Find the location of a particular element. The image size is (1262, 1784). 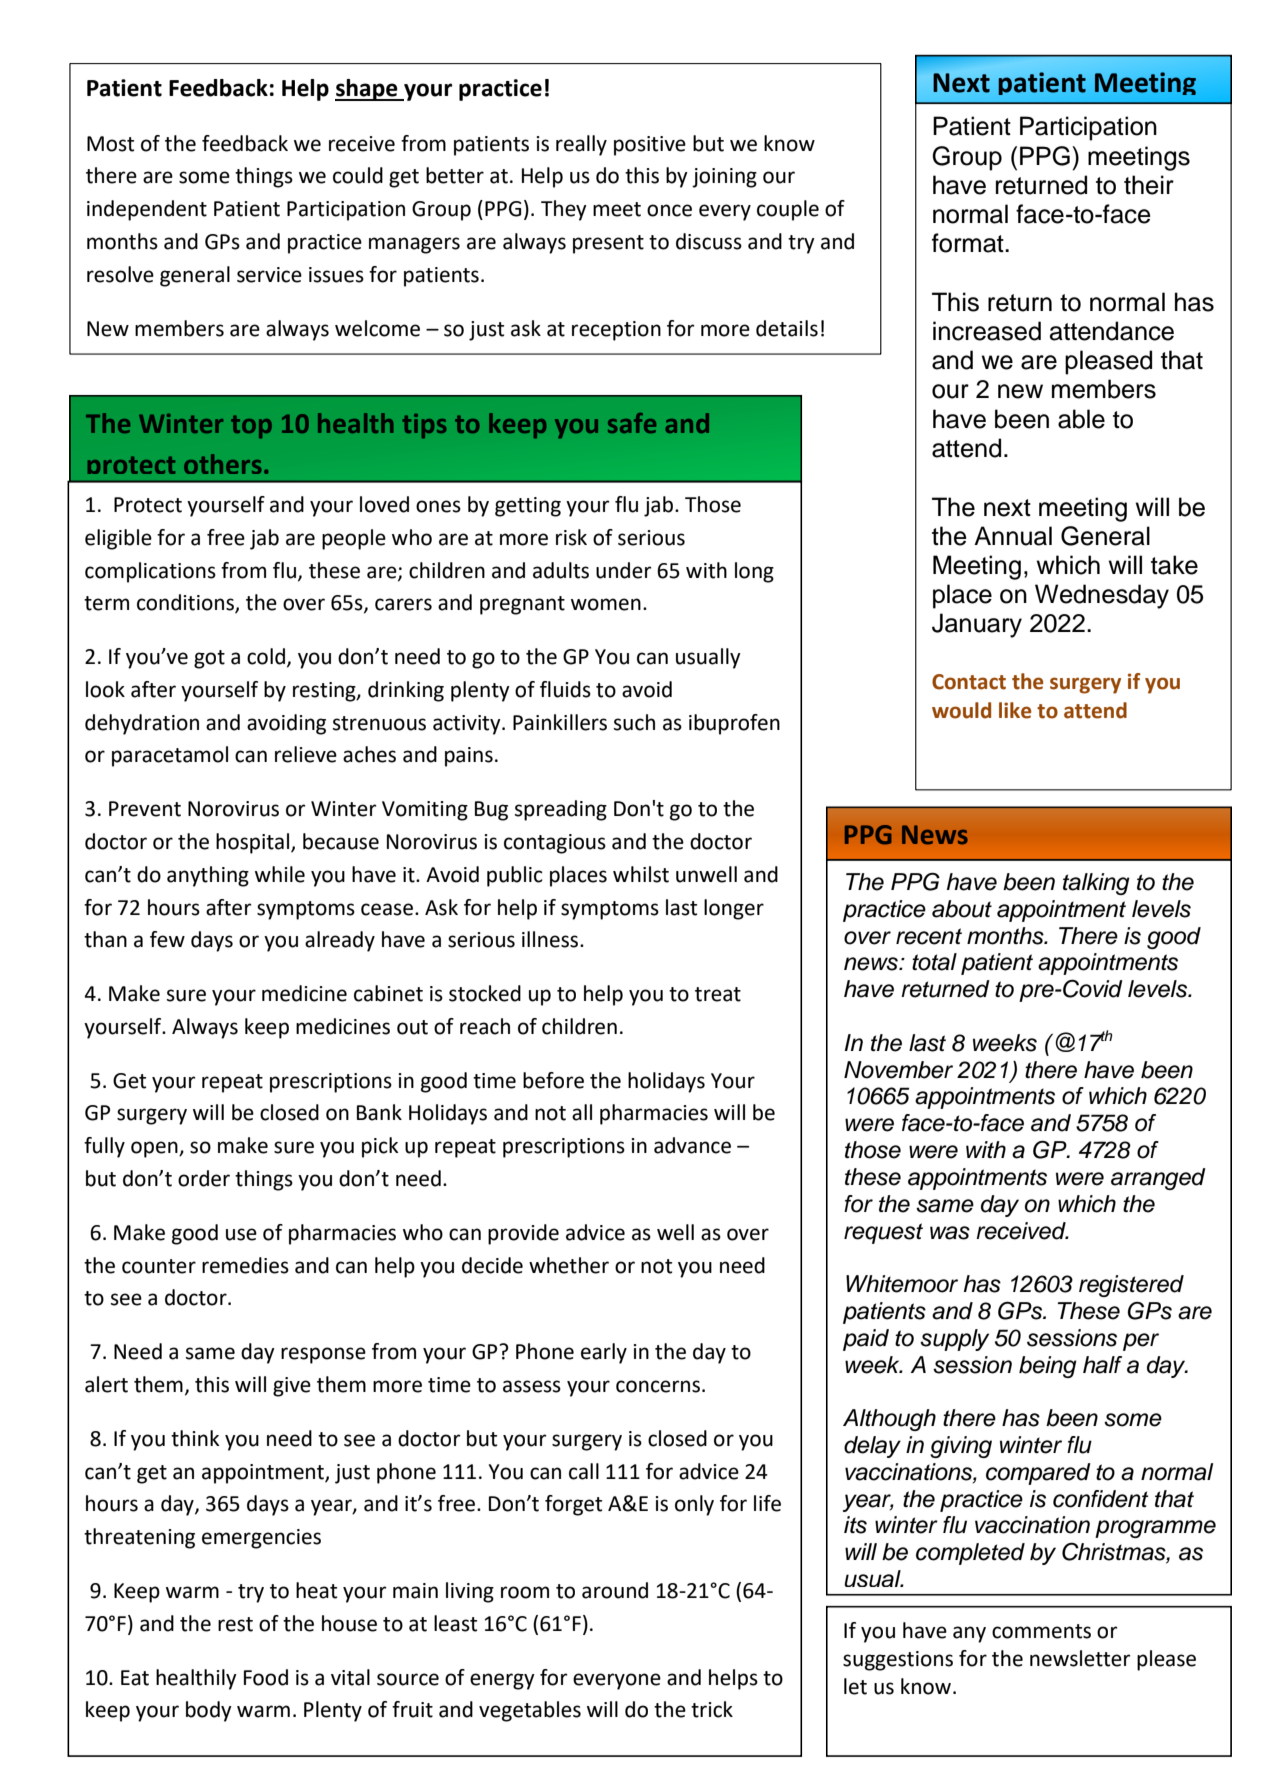

Annual is located at coordinates (1013, 536).
